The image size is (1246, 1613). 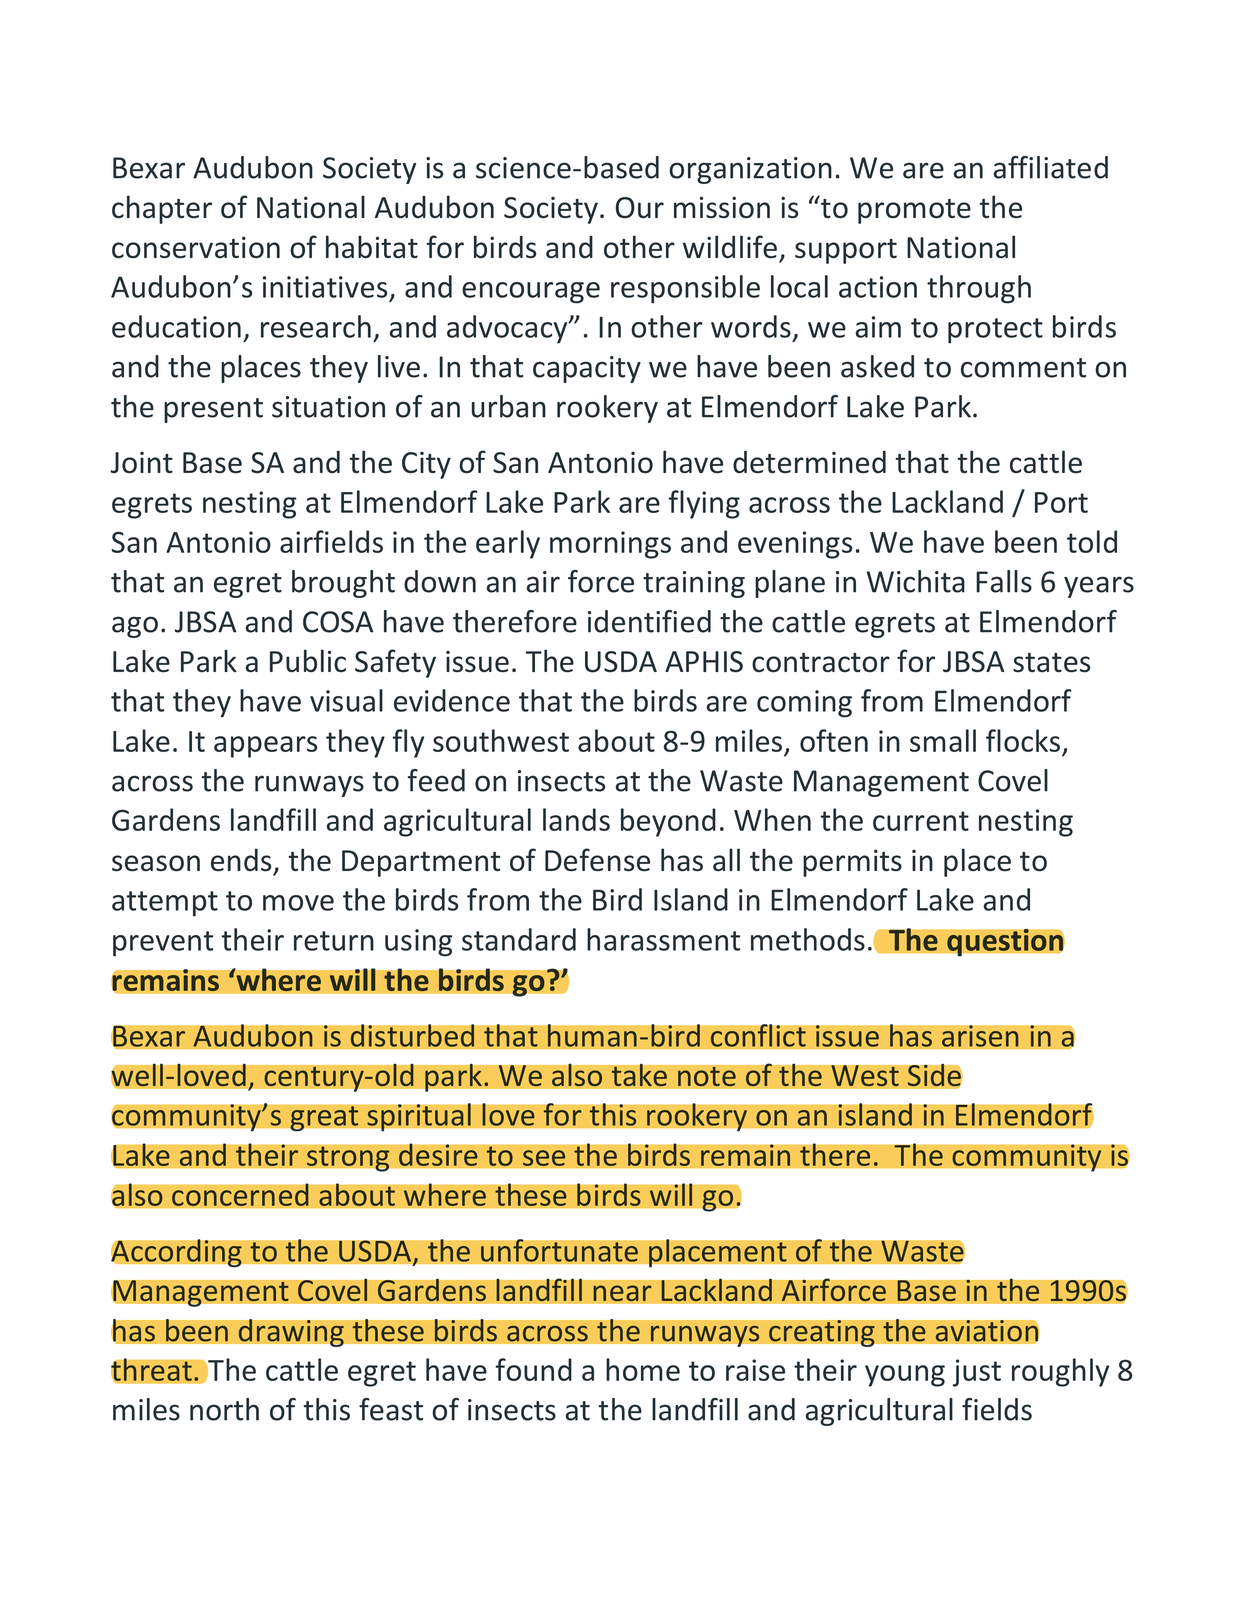 What do you see at coordinates (576, 819) in the screenshot?
I see `lands` at bounding box center [576, 819].
